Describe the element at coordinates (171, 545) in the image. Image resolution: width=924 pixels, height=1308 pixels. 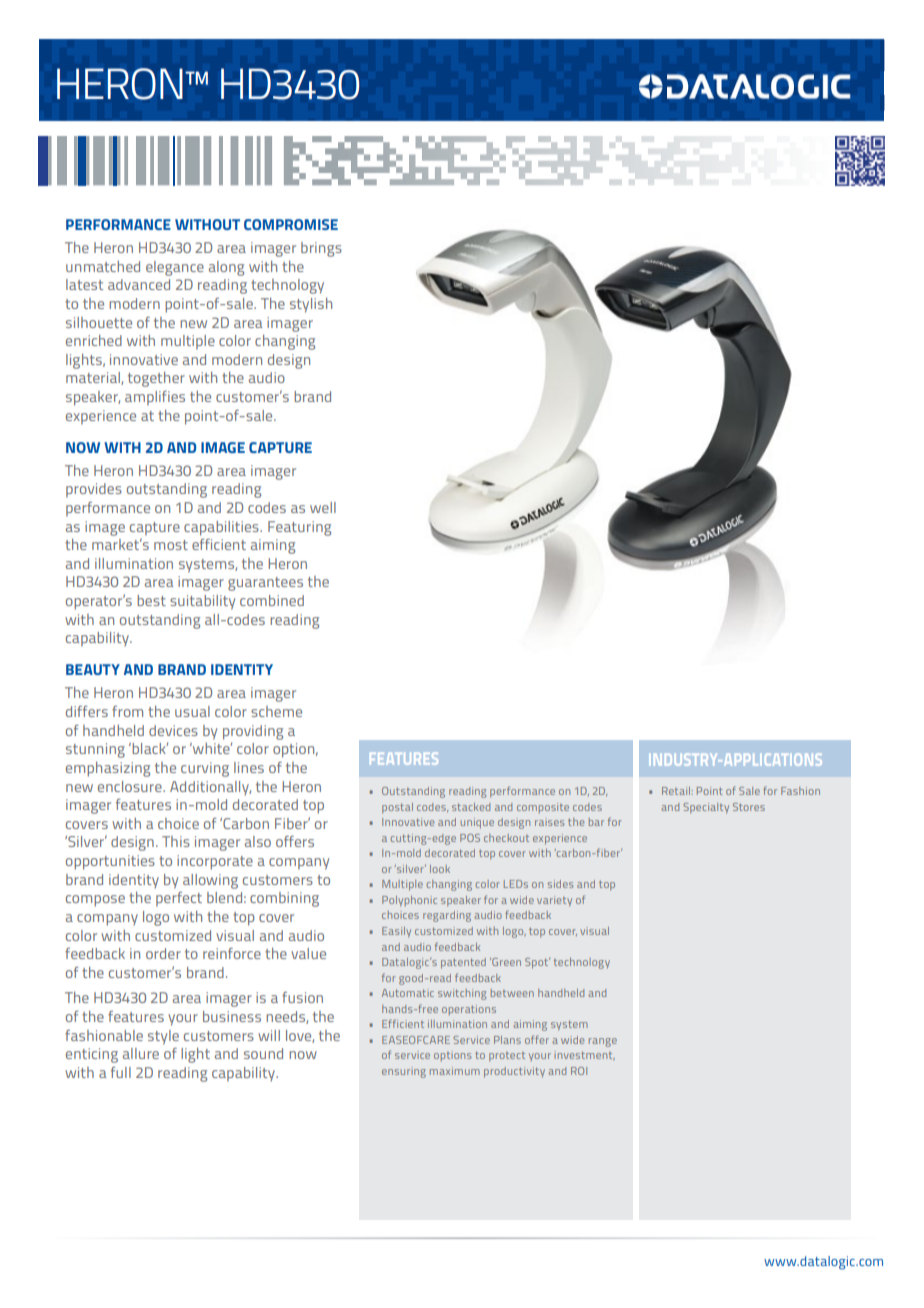
I see `most` at that location.
